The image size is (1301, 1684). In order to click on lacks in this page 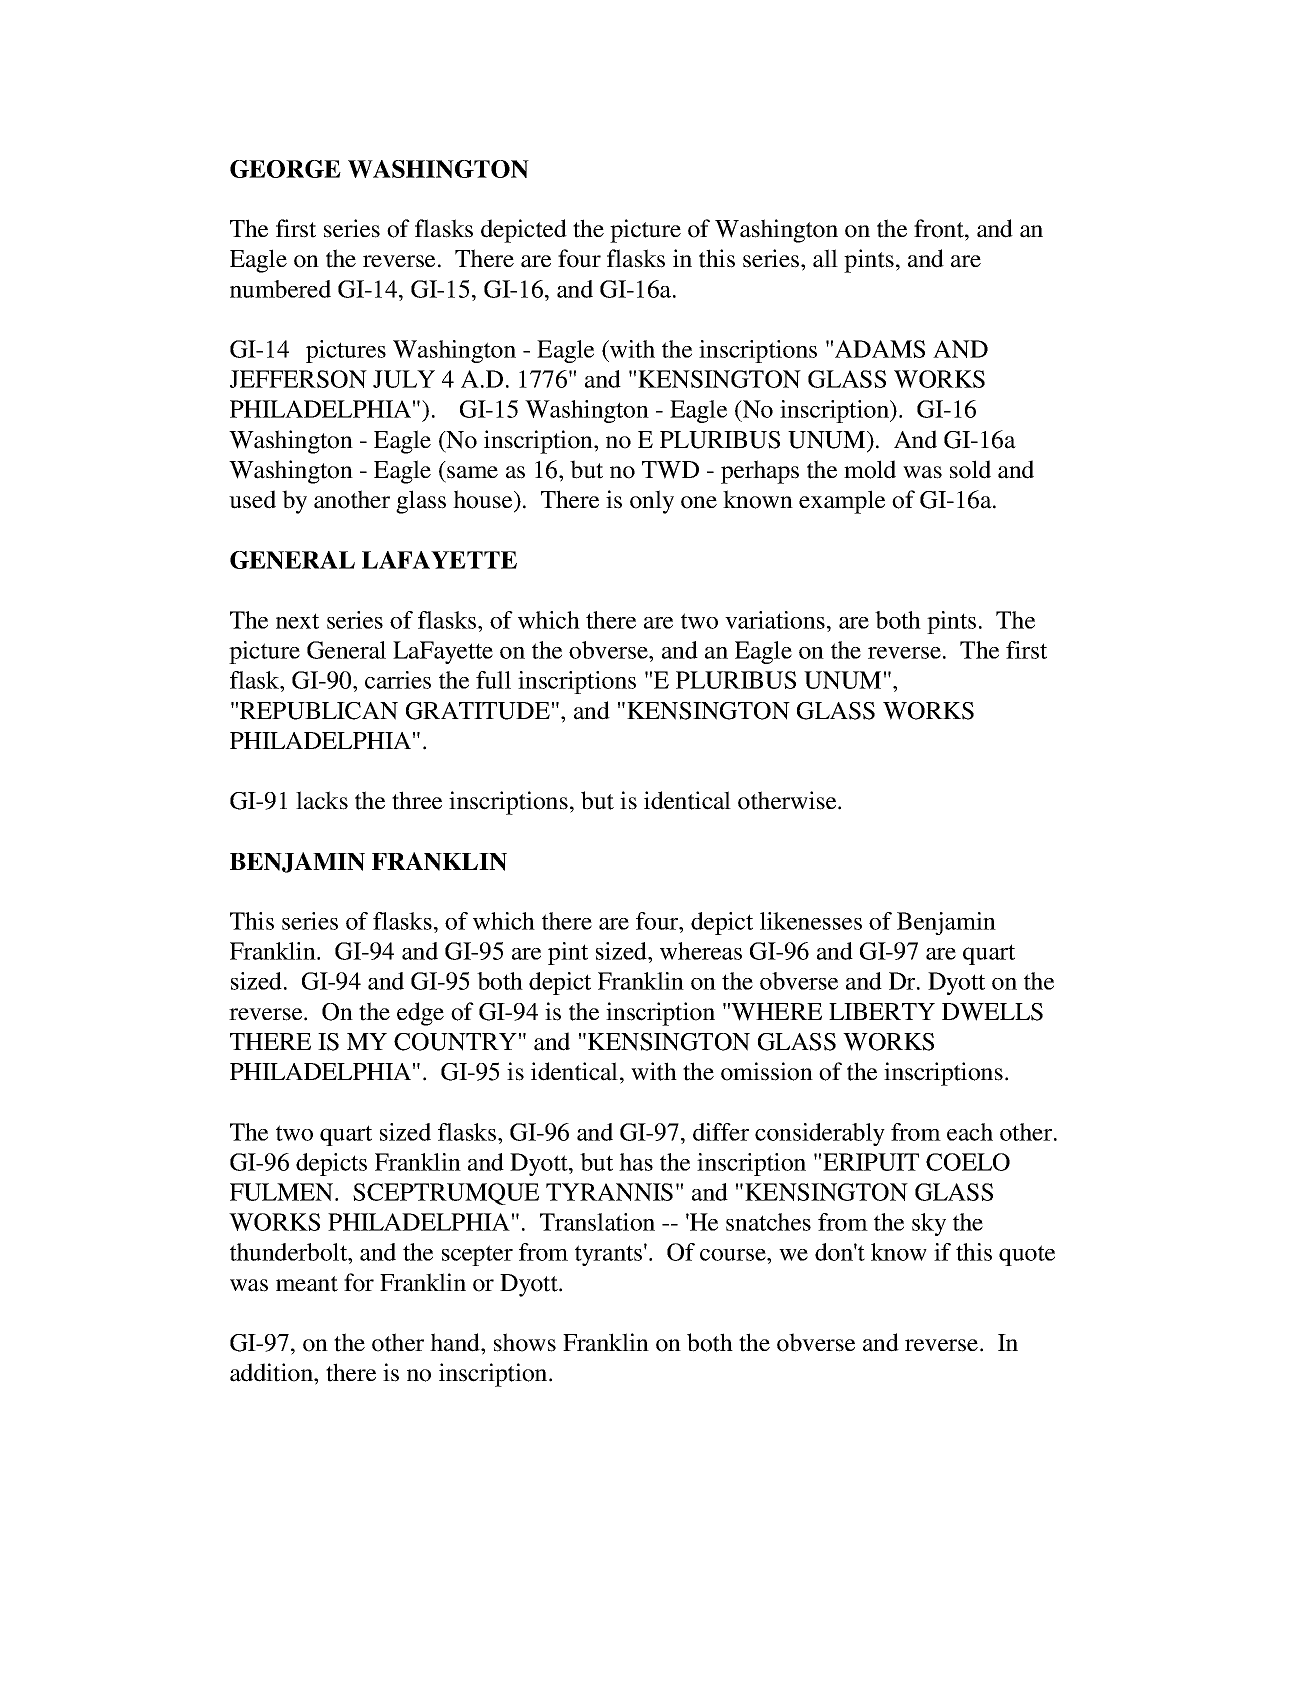, I will do `click(322, 800)`.
